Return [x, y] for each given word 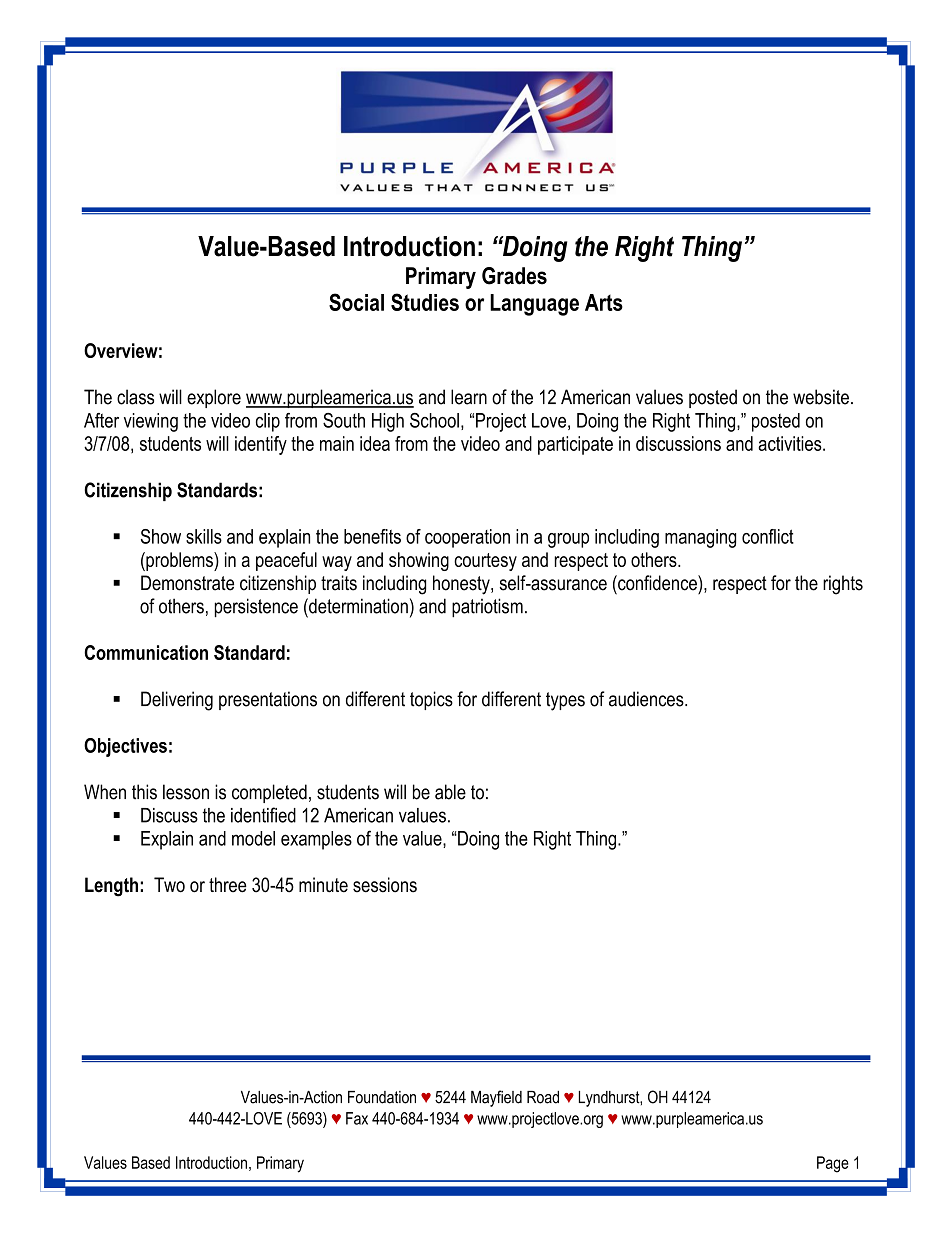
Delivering [177, 701]
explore [214, 398]
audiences [647, 699]
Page [833, 1164]
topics [431, 700]
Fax [357, 1118]
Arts [604, 302]
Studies [425, 302]
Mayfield [496, 1098]
